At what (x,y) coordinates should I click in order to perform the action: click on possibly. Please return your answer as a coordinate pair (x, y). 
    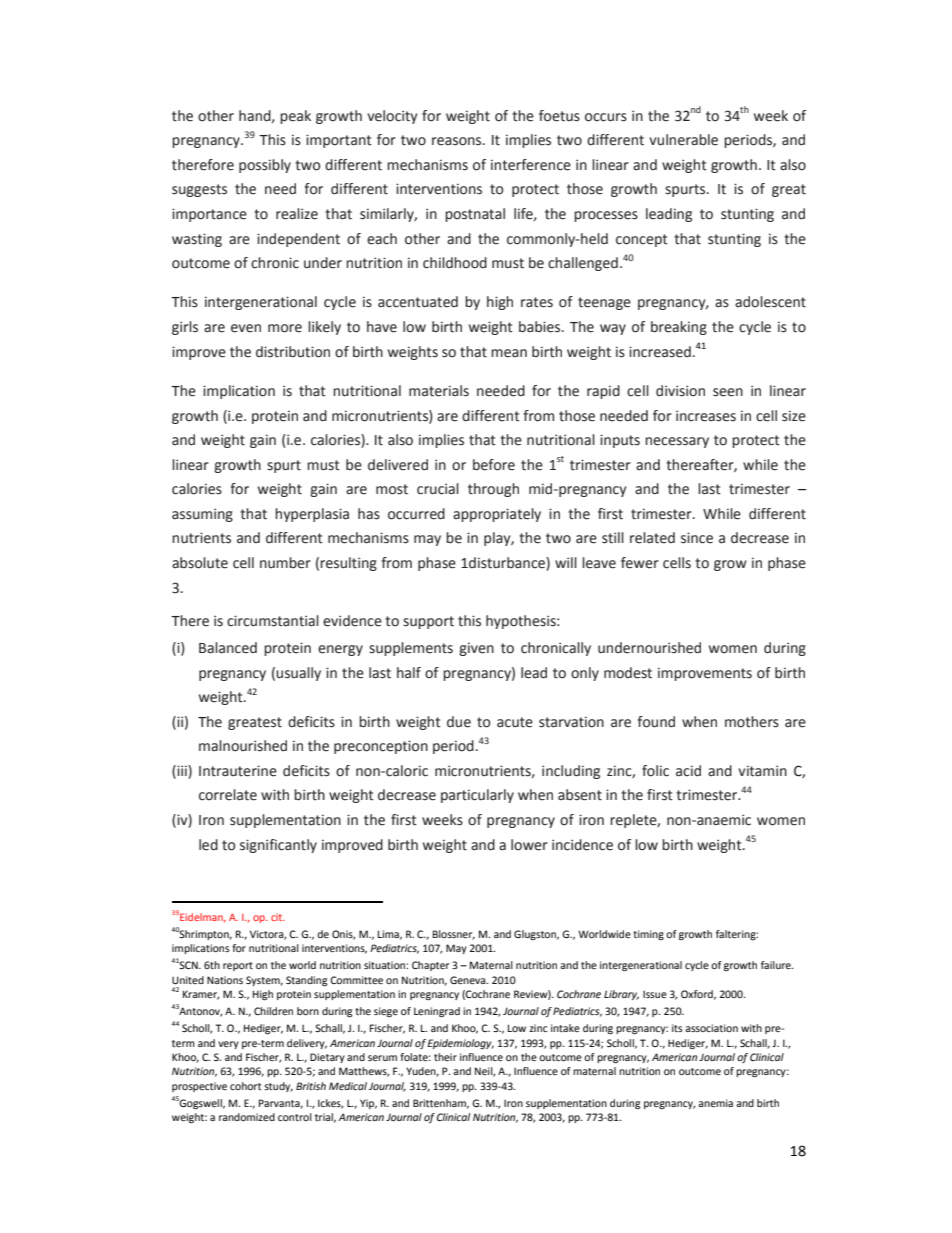
    Looking at the image, I should click on (265, 166).
